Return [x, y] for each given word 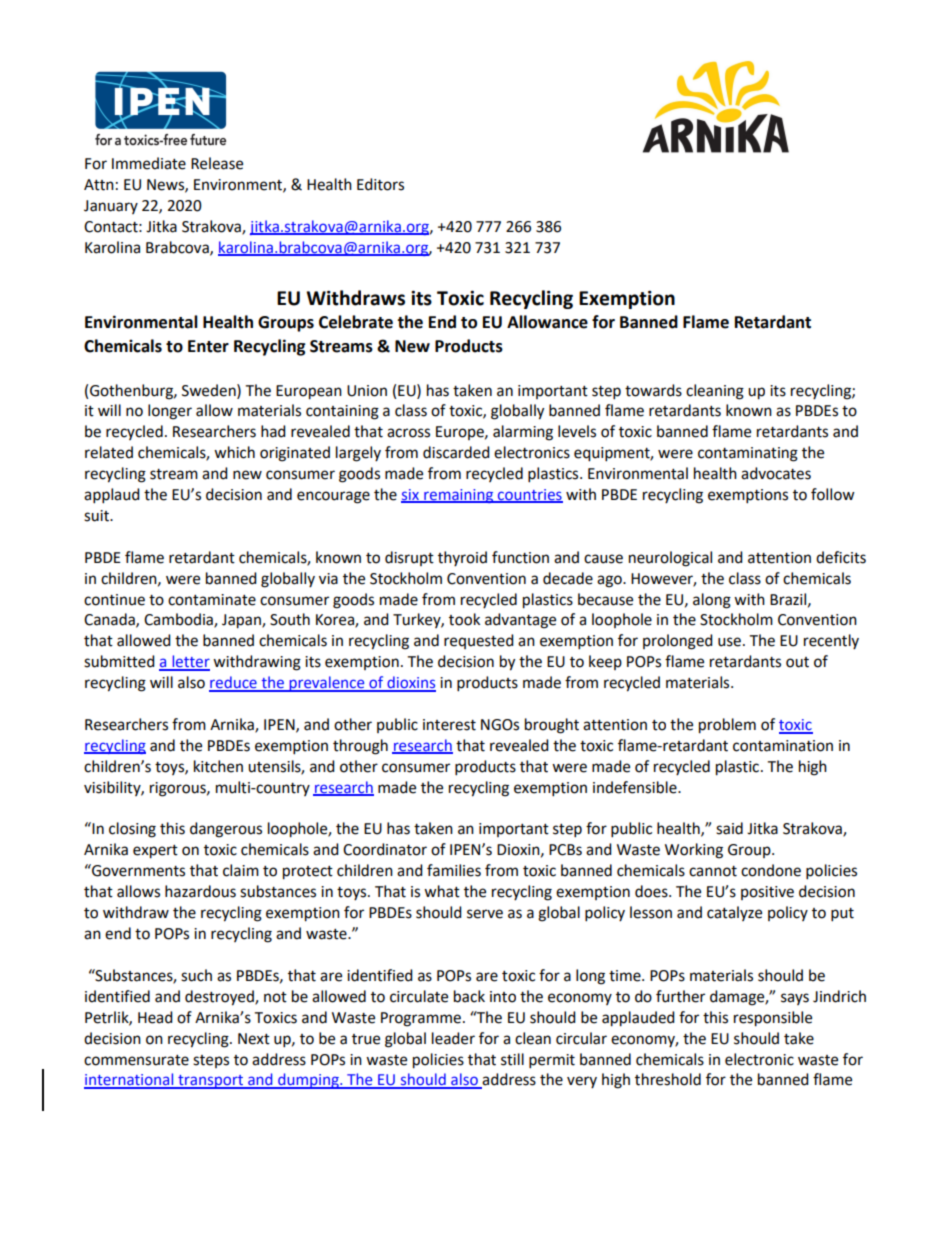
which [234, 452]
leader [453, 1038]
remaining [458, 496]
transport [210, 1082]
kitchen [218, 766]
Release [217, 163]
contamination [783, 746]
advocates [776, 473]
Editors [380, 184]
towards [653, 390]
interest [449, 725]
